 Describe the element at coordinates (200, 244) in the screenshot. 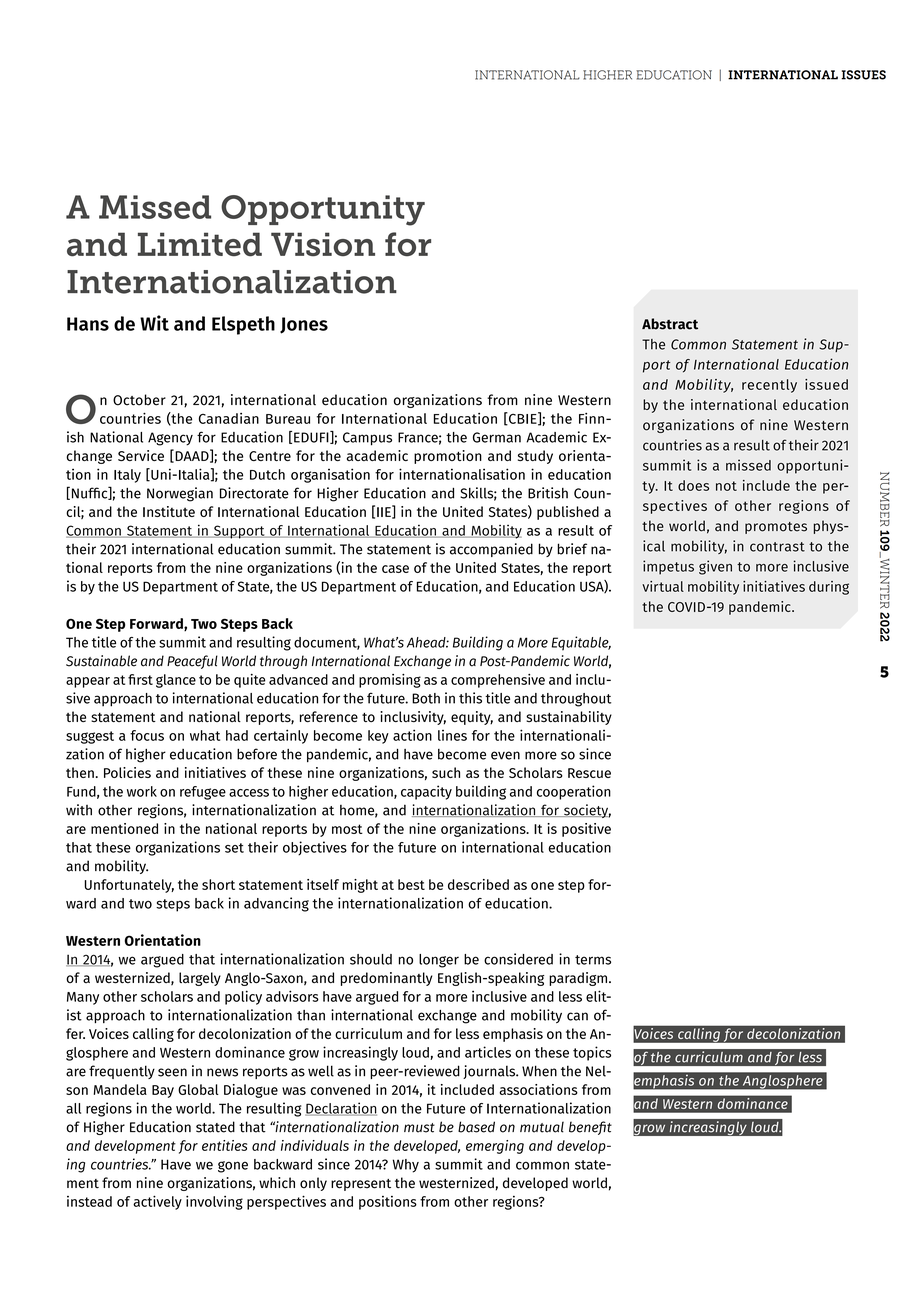

I see `Limited` at that location.
